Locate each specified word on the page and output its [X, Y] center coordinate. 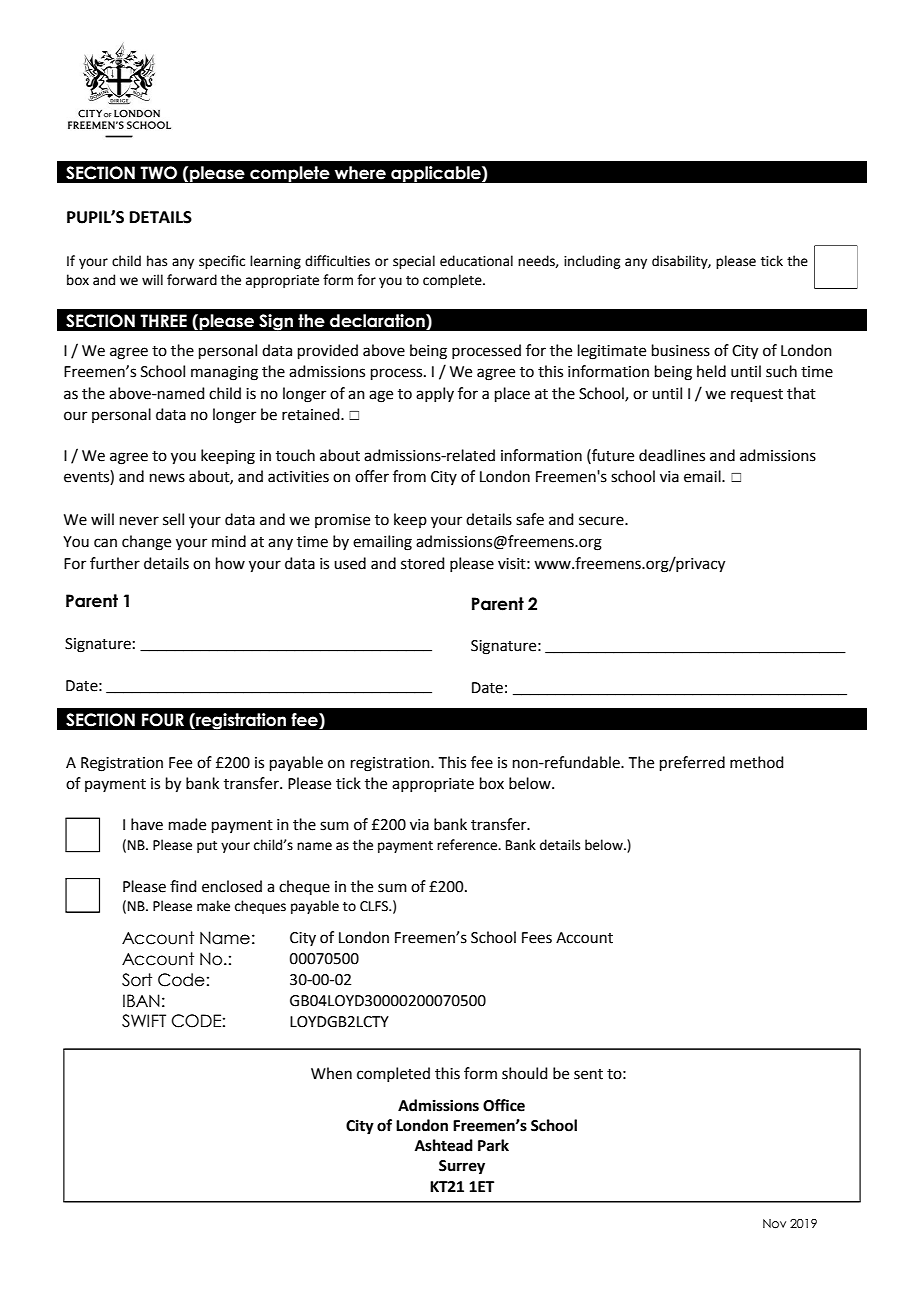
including [592, 262]
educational [476, 261]
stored [423, 563]
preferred [692, 763]
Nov [774, 1223]
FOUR [163, 720]
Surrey [462, 1167]
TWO [158, 173]
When [331, 1073]
